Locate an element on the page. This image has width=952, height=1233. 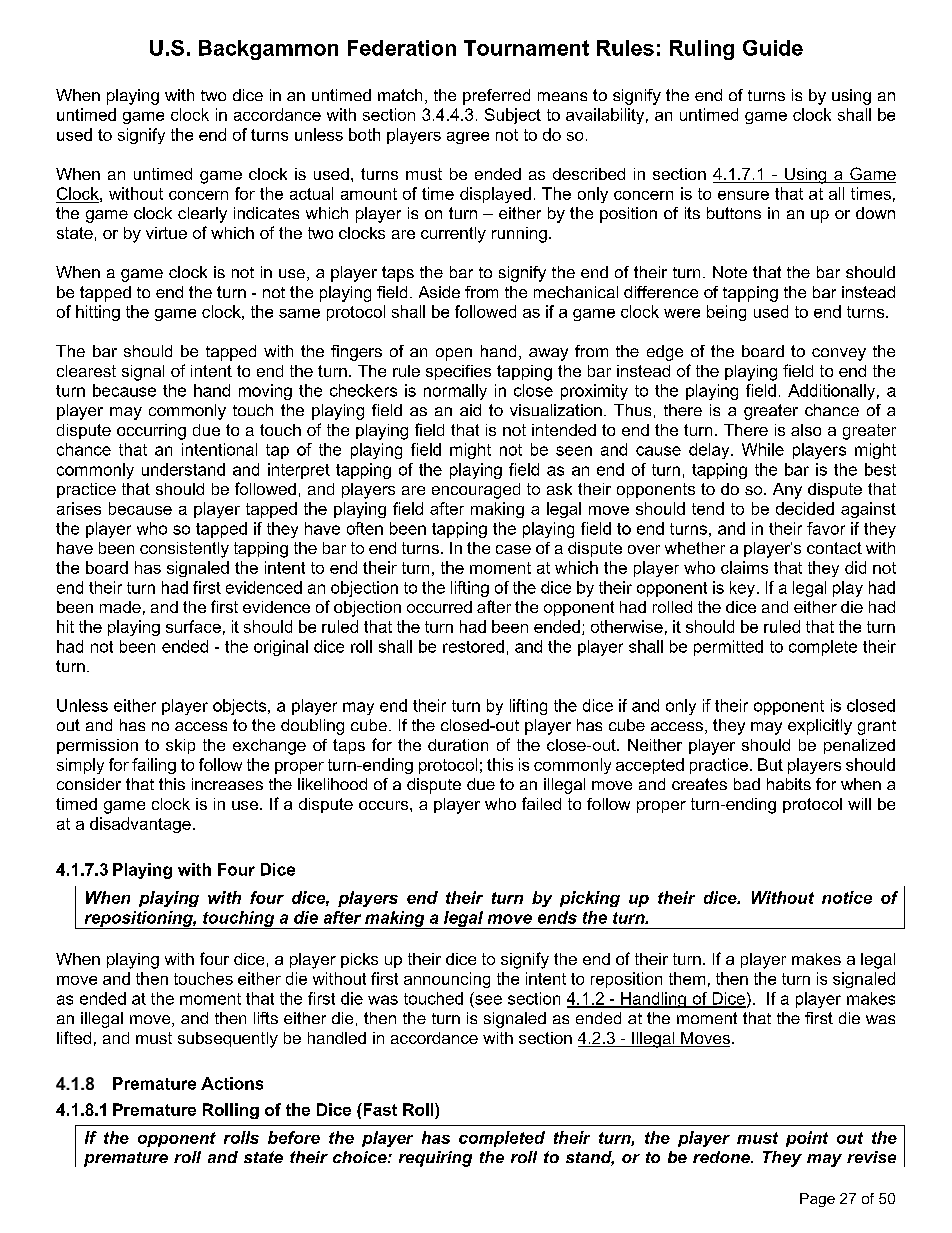
aid is located at coordinates (470, 410).
